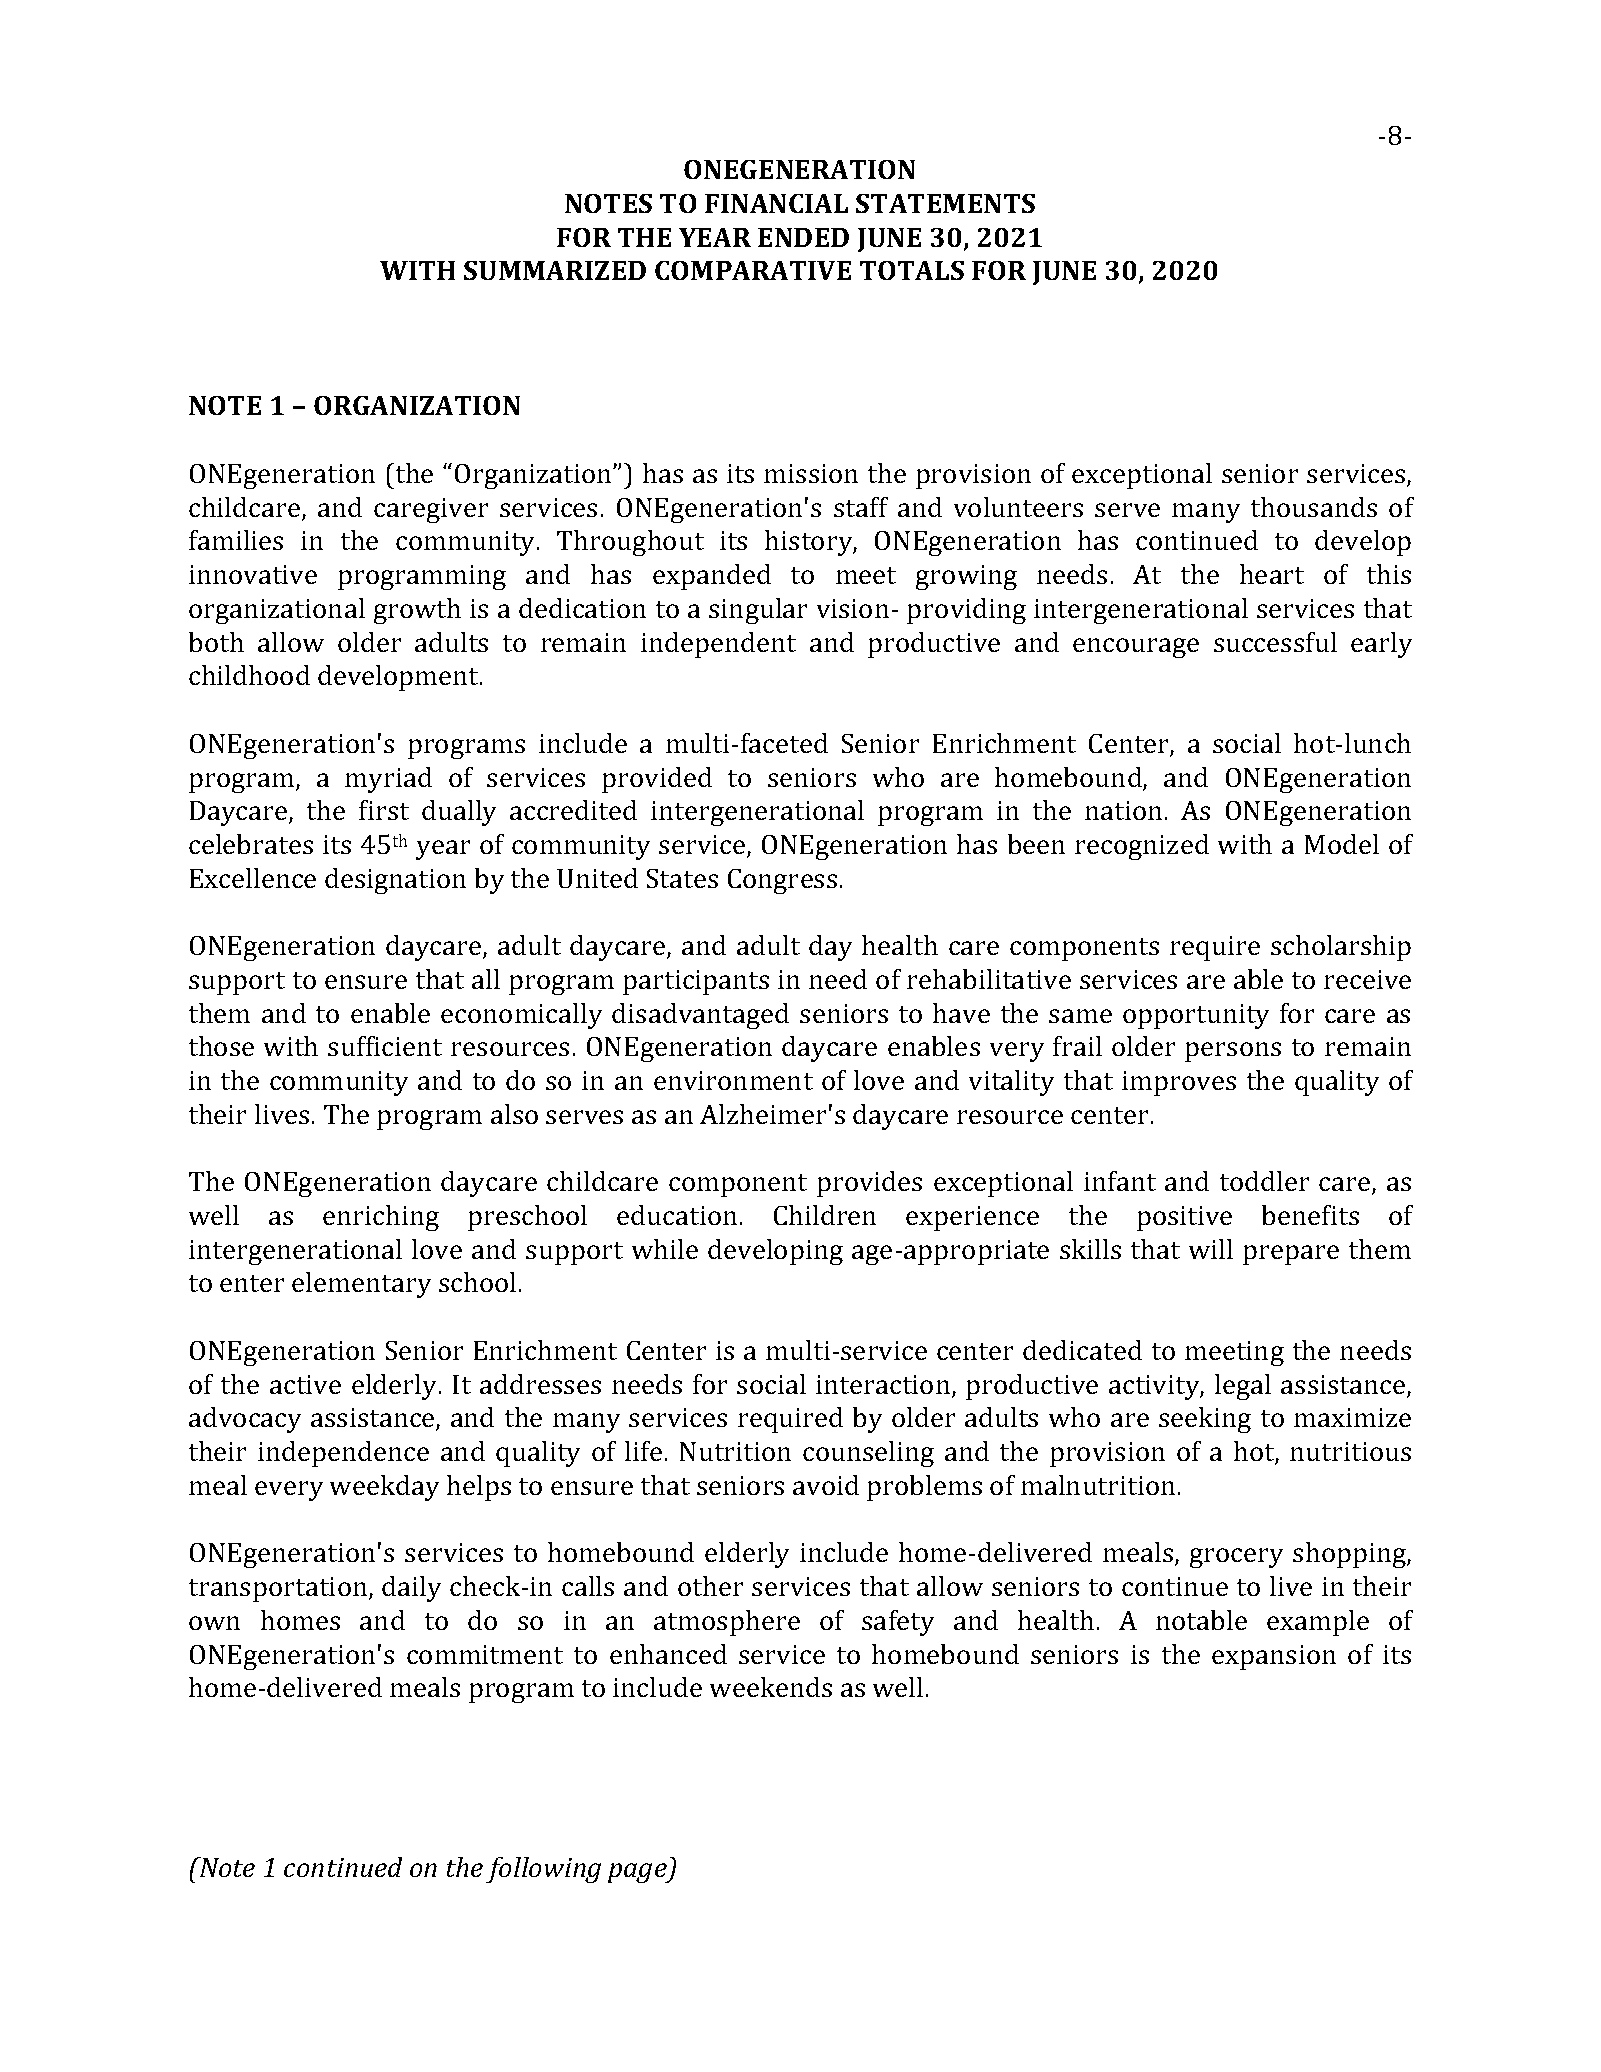  What do you see at coordinates (657, 780) in the screenshot?
I see `provided` at bounding box center [657, 780].
